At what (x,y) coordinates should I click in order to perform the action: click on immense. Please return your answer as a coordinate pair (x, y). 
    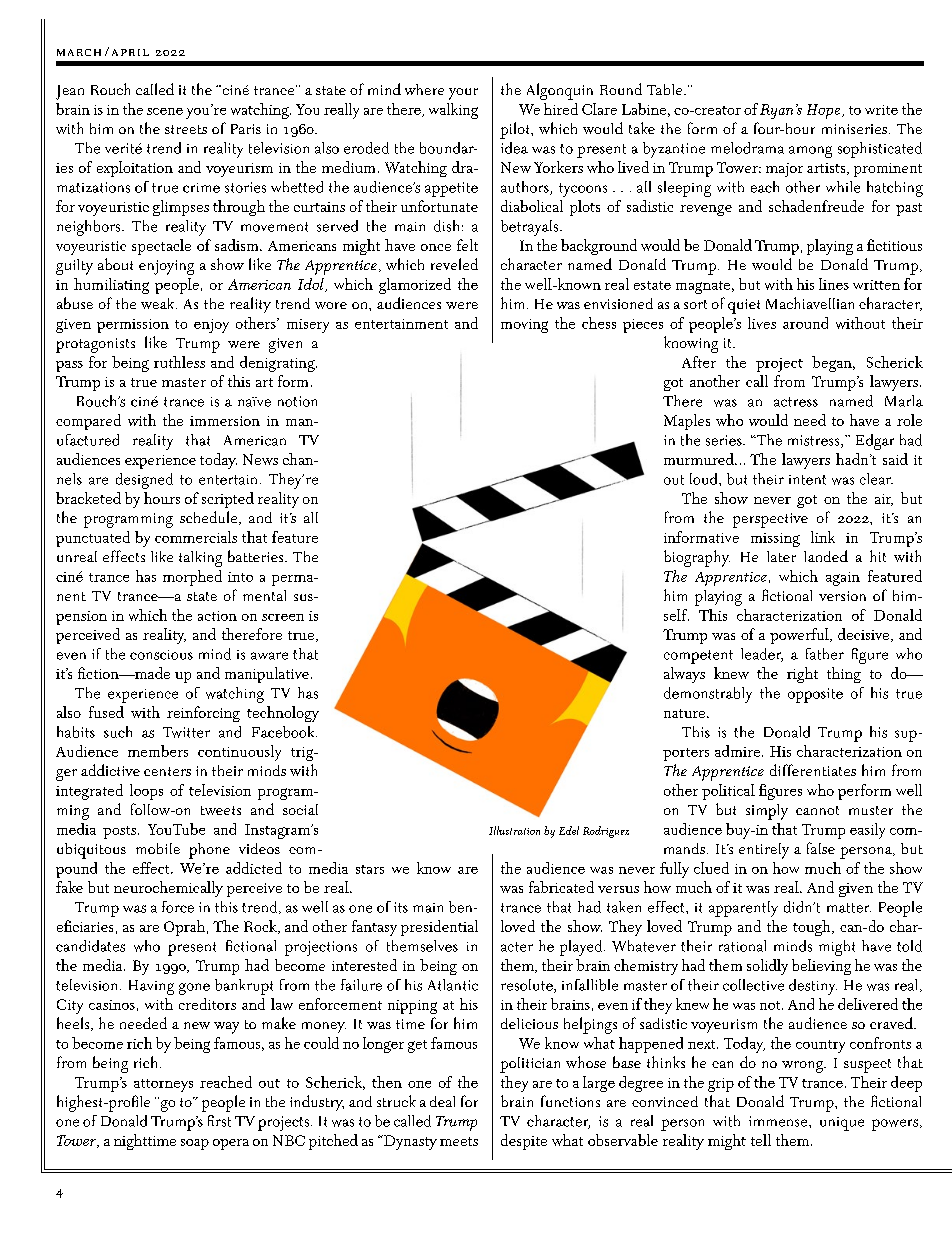
    Looking at the image, I should click on (779, 1121).
